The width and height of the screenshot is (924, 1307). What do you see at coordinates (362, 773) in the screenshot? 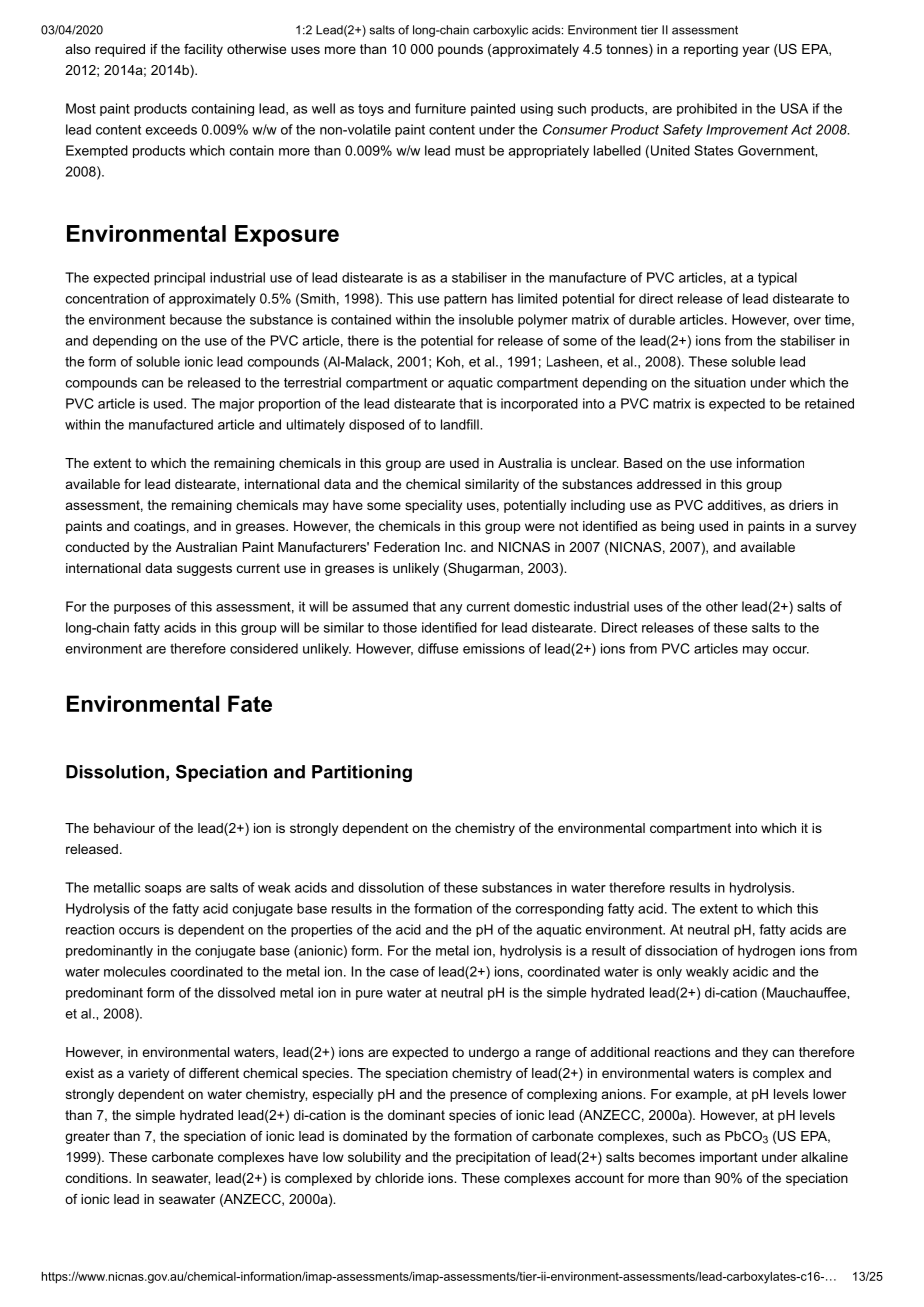
I see `Partitioning` at bounding box center [362, 773].
